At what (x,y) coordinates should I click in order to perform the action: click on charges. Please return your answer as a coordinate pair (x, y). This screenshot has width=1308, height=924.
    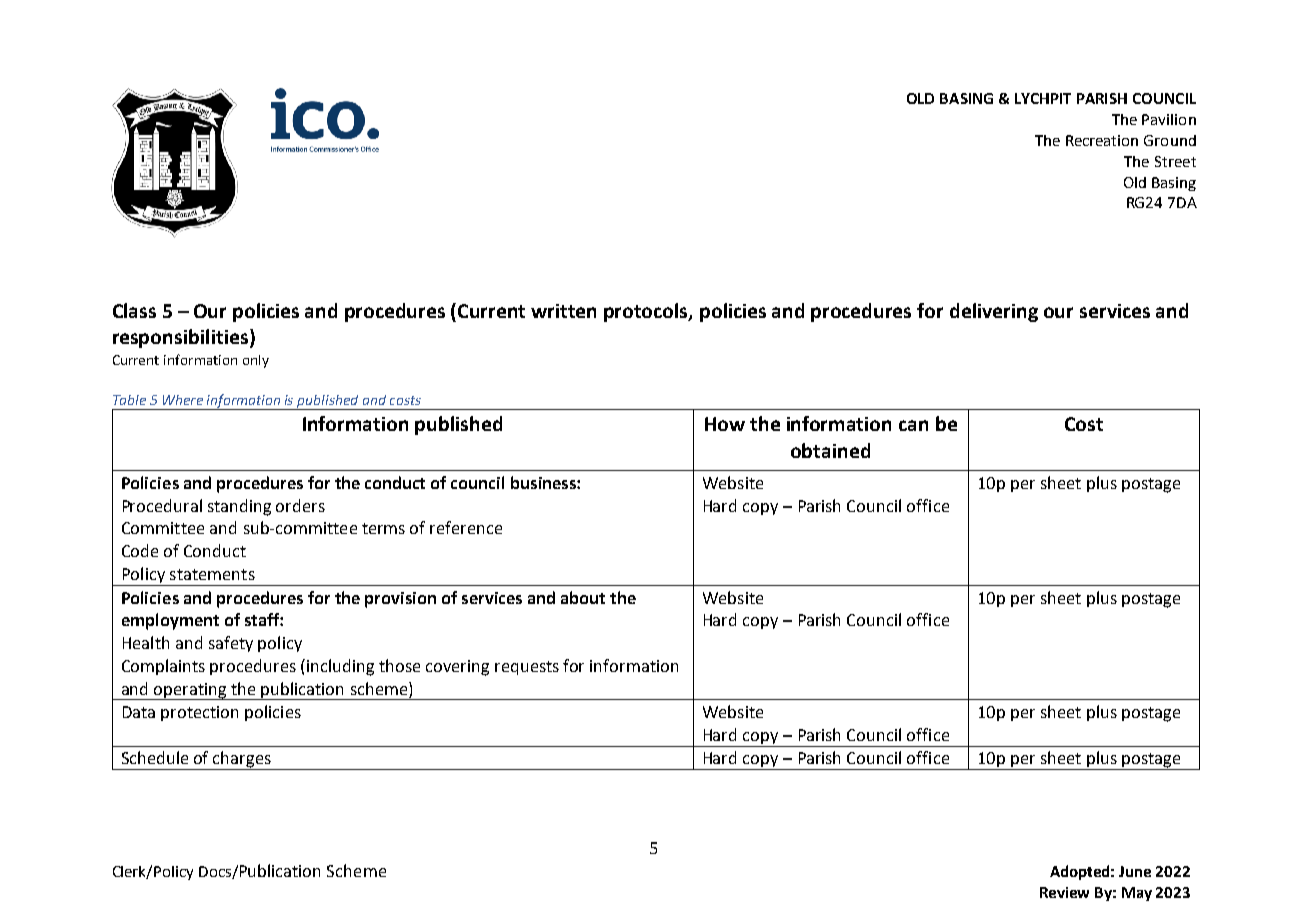
    Looking at the image, I should click on (242, 760).
